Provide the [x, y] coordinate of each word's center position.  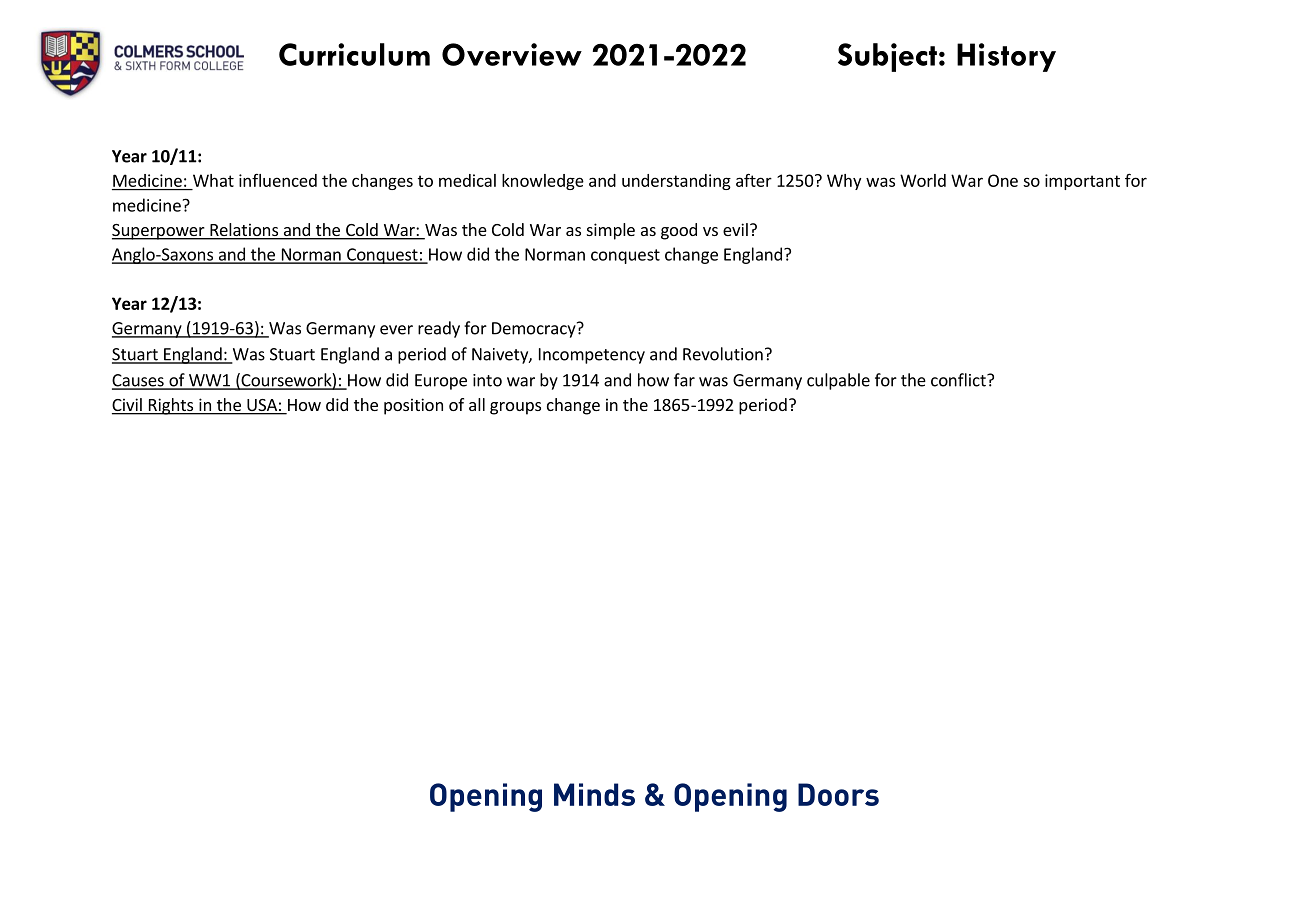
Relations [244, 231]
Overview [512, 54]
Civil [128, 406]
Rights [171, 406]
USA [262, 406]
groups [515, 408]
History [1006, 57]
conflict [959, 380]
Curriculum [354, 54]
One [1003, 180]
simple [611, 231]
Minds [594, 794]
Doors [838, 794]
